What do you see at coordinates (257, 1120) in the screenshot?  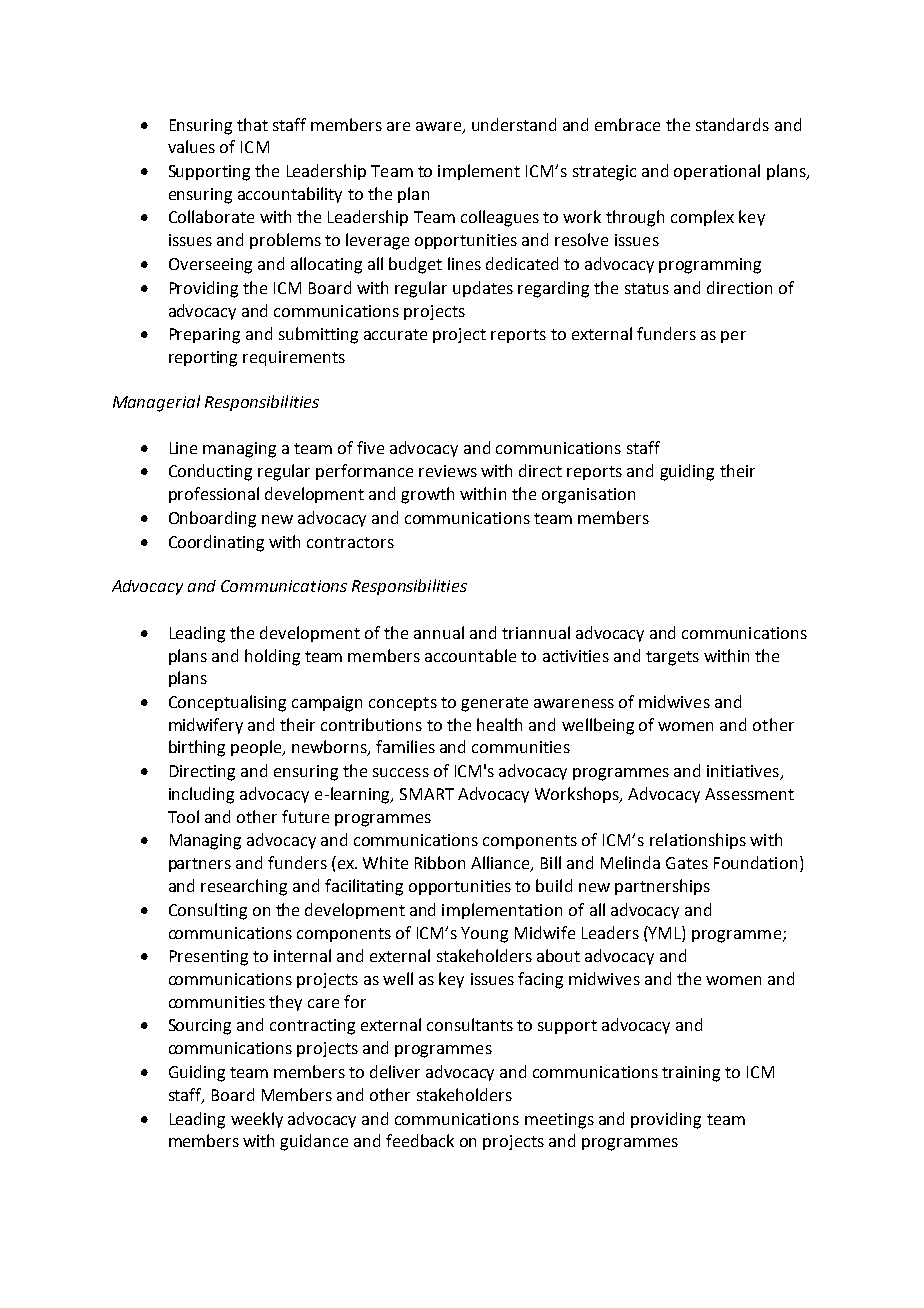 I see `weekly` at bounding box center [257, 1120].
